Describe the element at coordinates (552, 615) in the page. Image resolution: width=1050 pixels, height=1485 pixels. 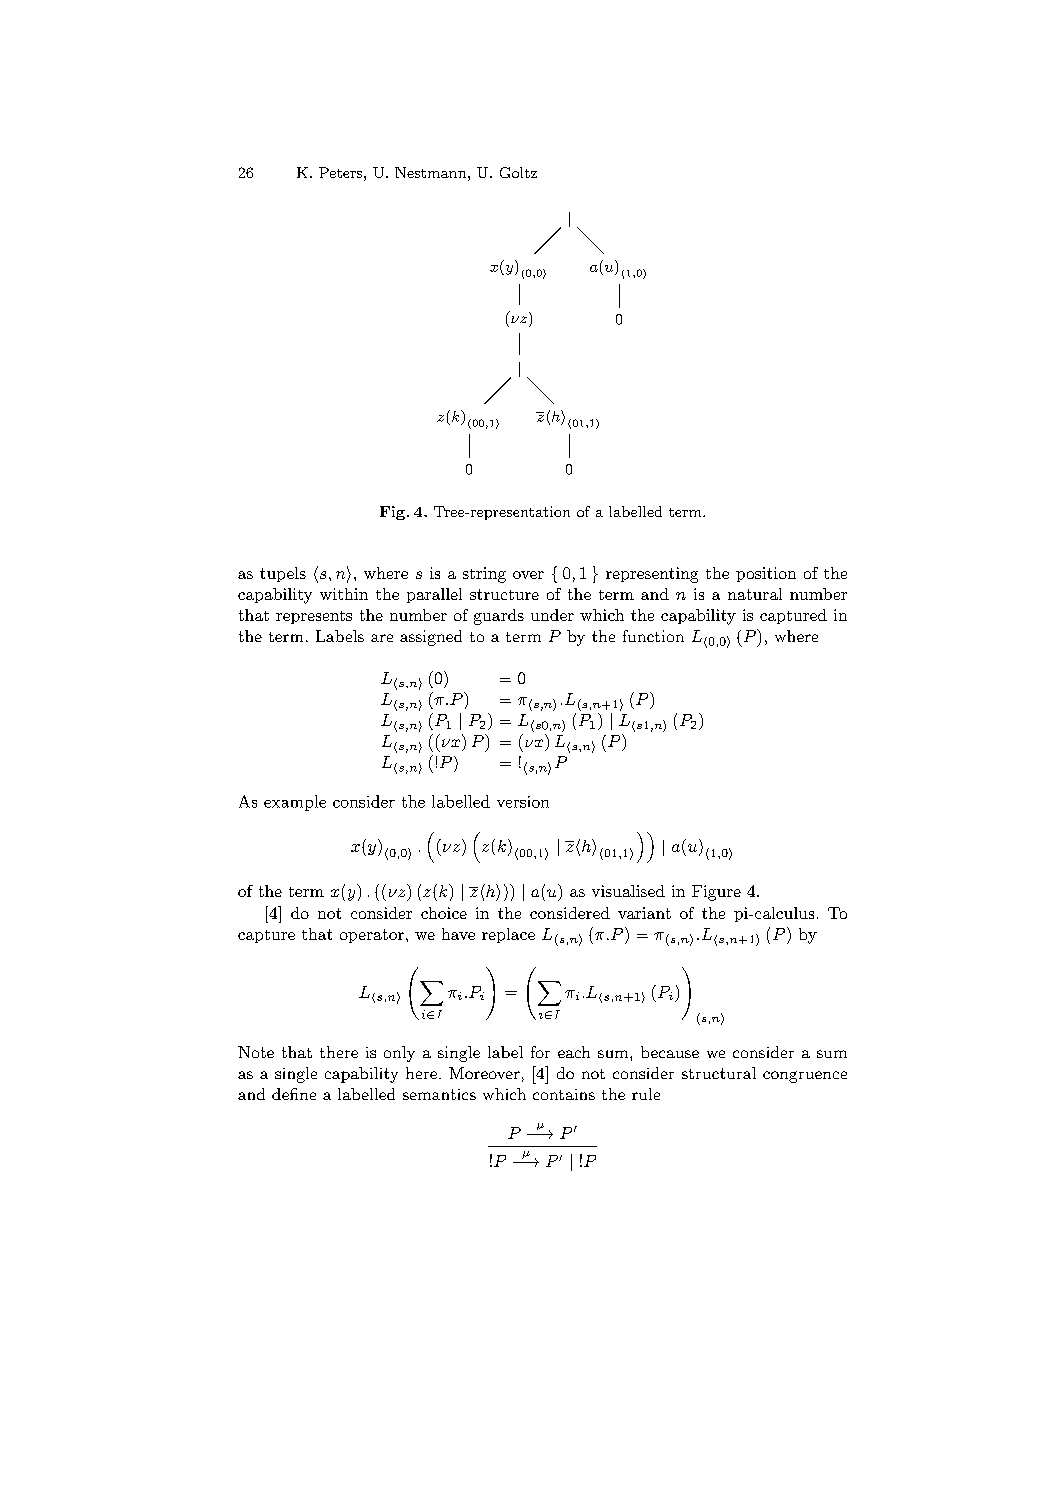
I see `under` at that location.
